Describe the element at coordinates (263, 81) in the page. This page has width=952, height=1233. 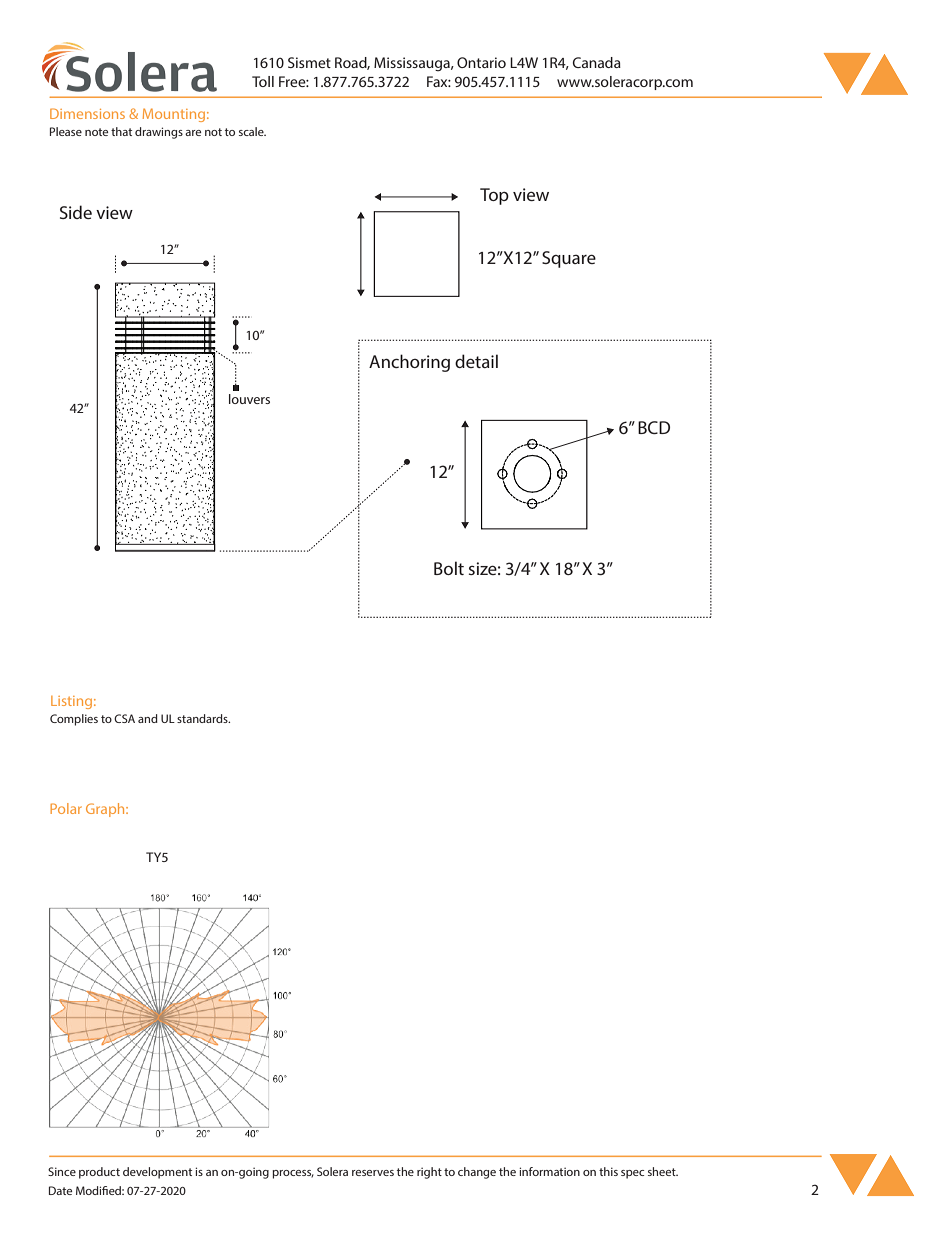
I see `Toll` at that location.
